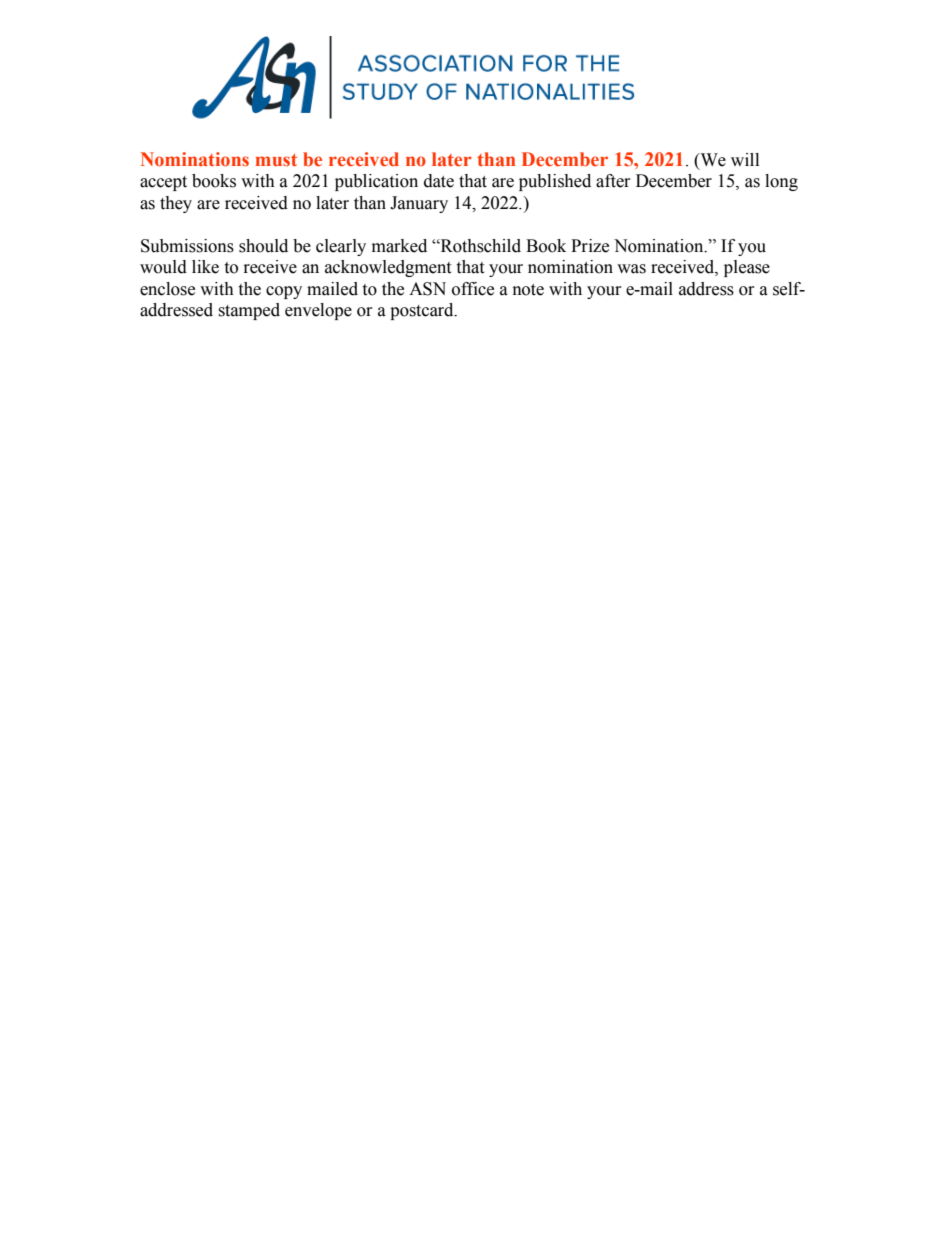 The image size is (952, 1233). What do you see at coordinates (590, 246) in the document?
I see `Prize` at bounding box center [590, 246].
